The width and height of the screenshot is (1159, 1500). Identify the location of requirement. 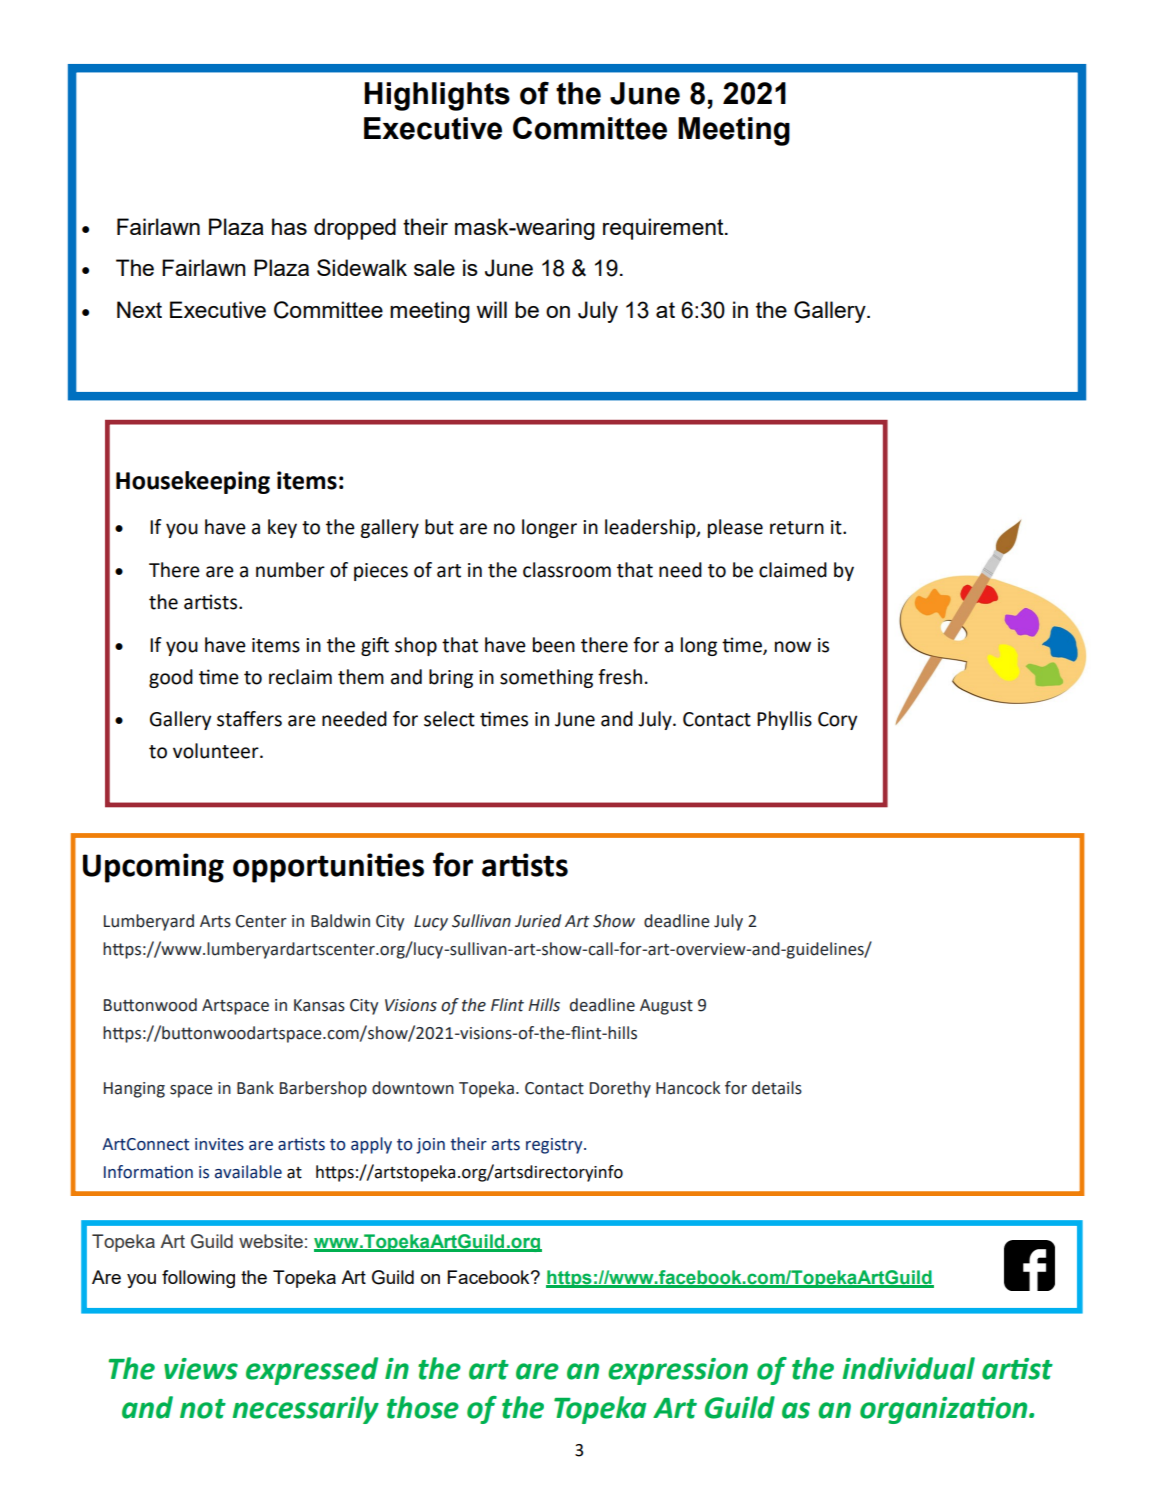
(664, 229).
